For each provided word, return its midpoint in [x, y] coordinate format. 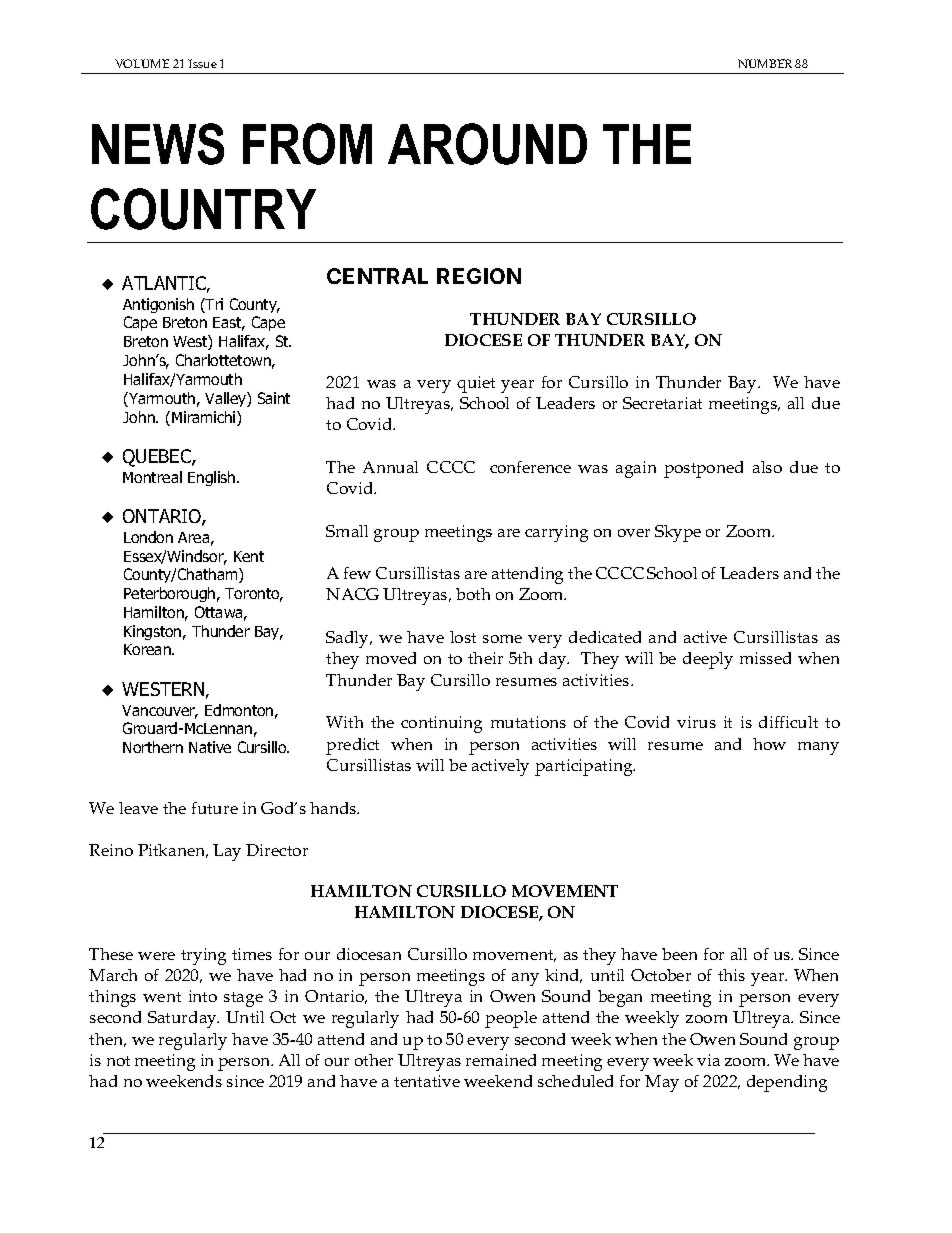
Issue [202, 63]
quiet [476, 384]
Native [210, 747]
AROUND [487, 144]
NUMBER [765, 63]
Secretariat [662, 403]
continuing [441, 724]
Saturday [183, 1019]
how [769, 744]
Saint [274, 398]
